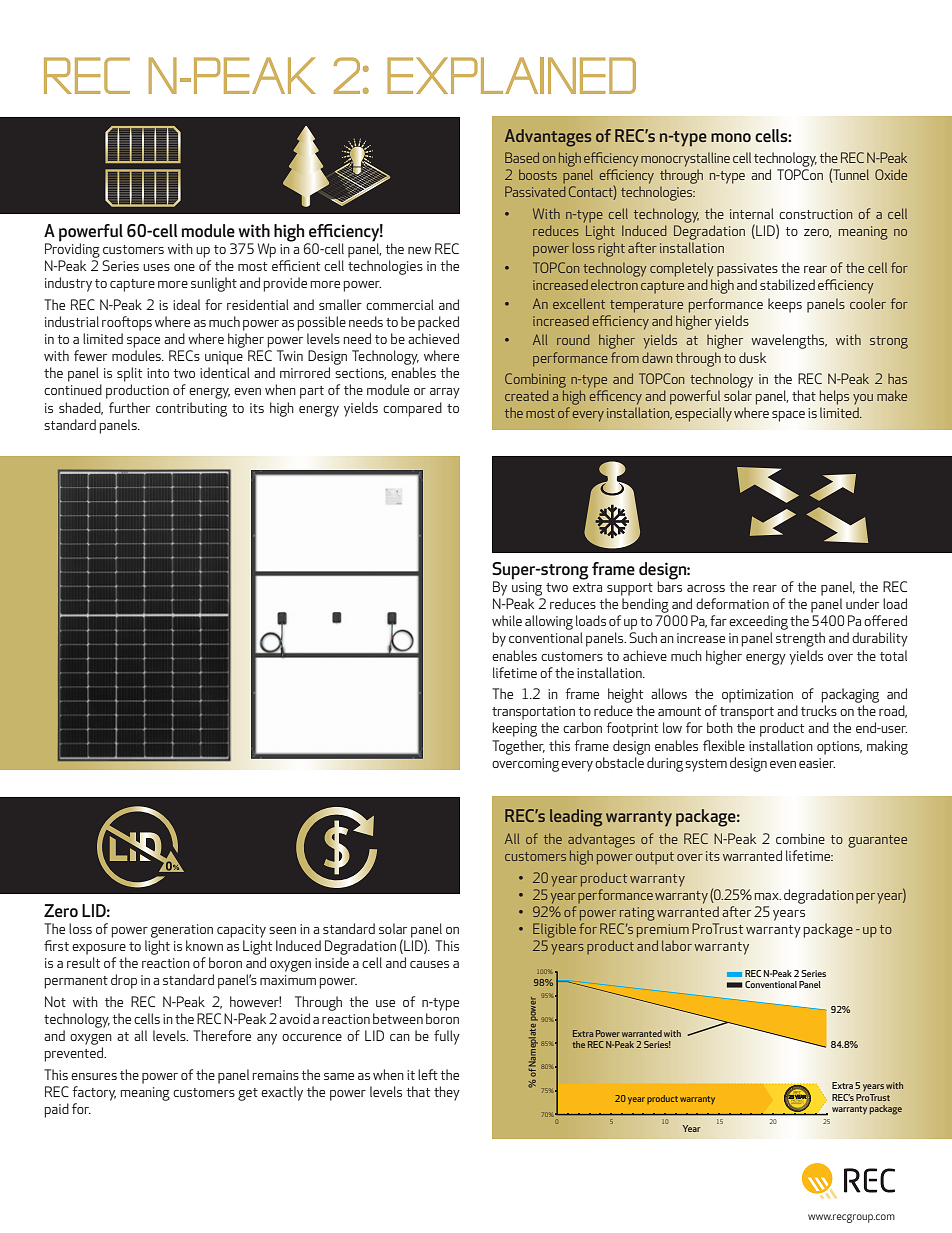  Describe the element at coordinates (72, 249) in the screenshot. I see `Providing` at that location.
